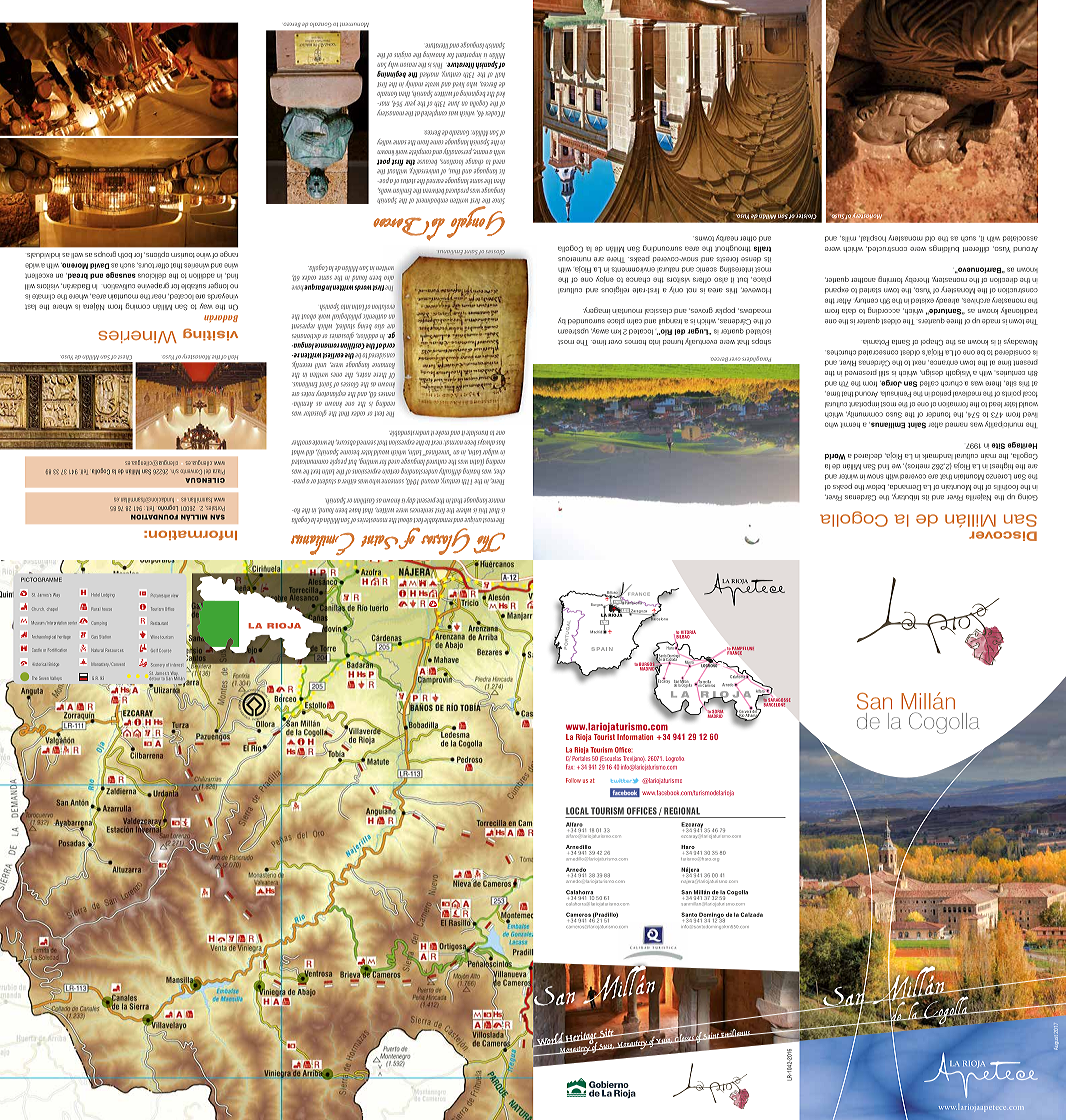  Describe the element at coordinates (155, 677) in the document. I see `detour` at that location.
